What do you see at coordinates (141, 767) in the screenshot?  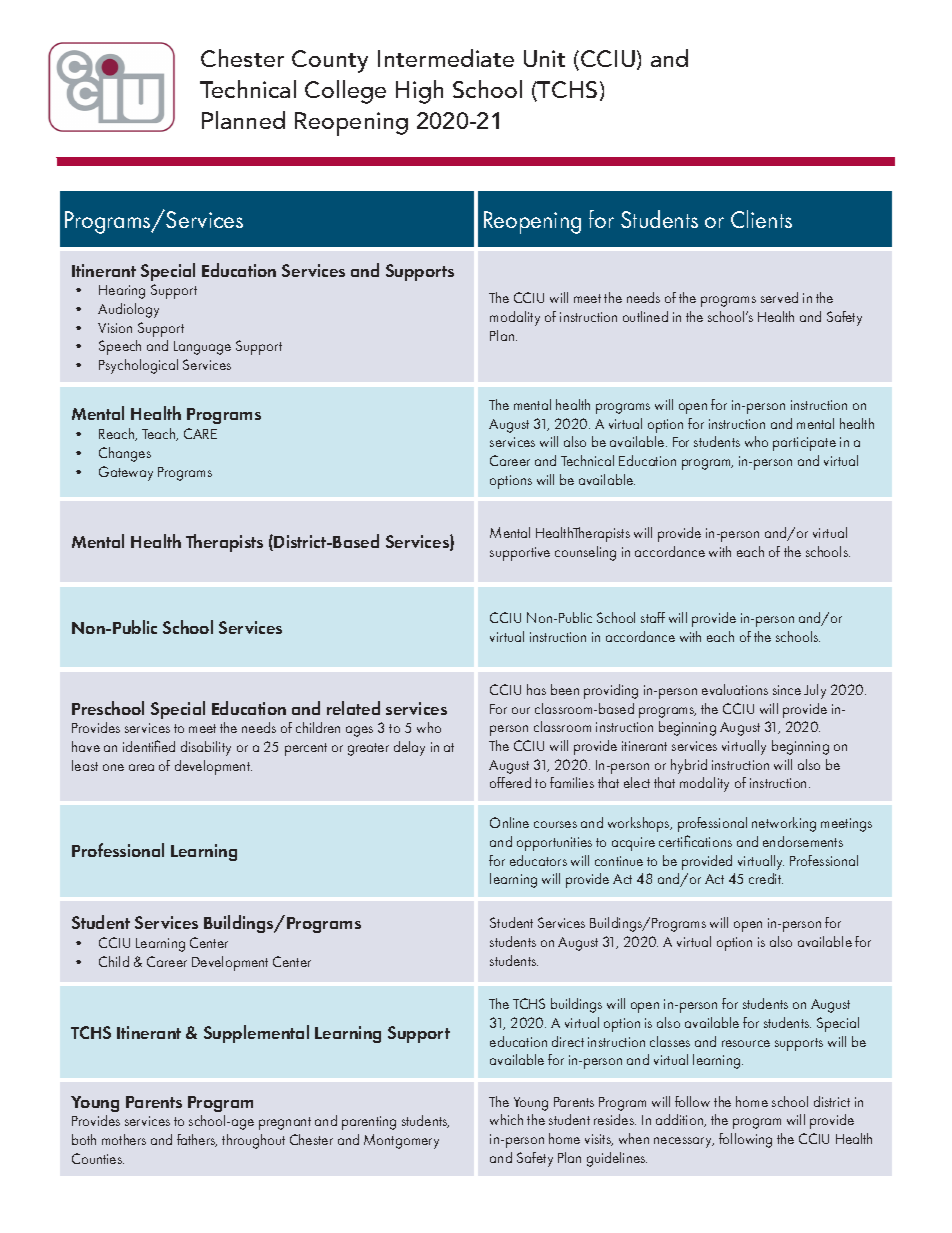 I see `area` at bounding box center [141, 767].
